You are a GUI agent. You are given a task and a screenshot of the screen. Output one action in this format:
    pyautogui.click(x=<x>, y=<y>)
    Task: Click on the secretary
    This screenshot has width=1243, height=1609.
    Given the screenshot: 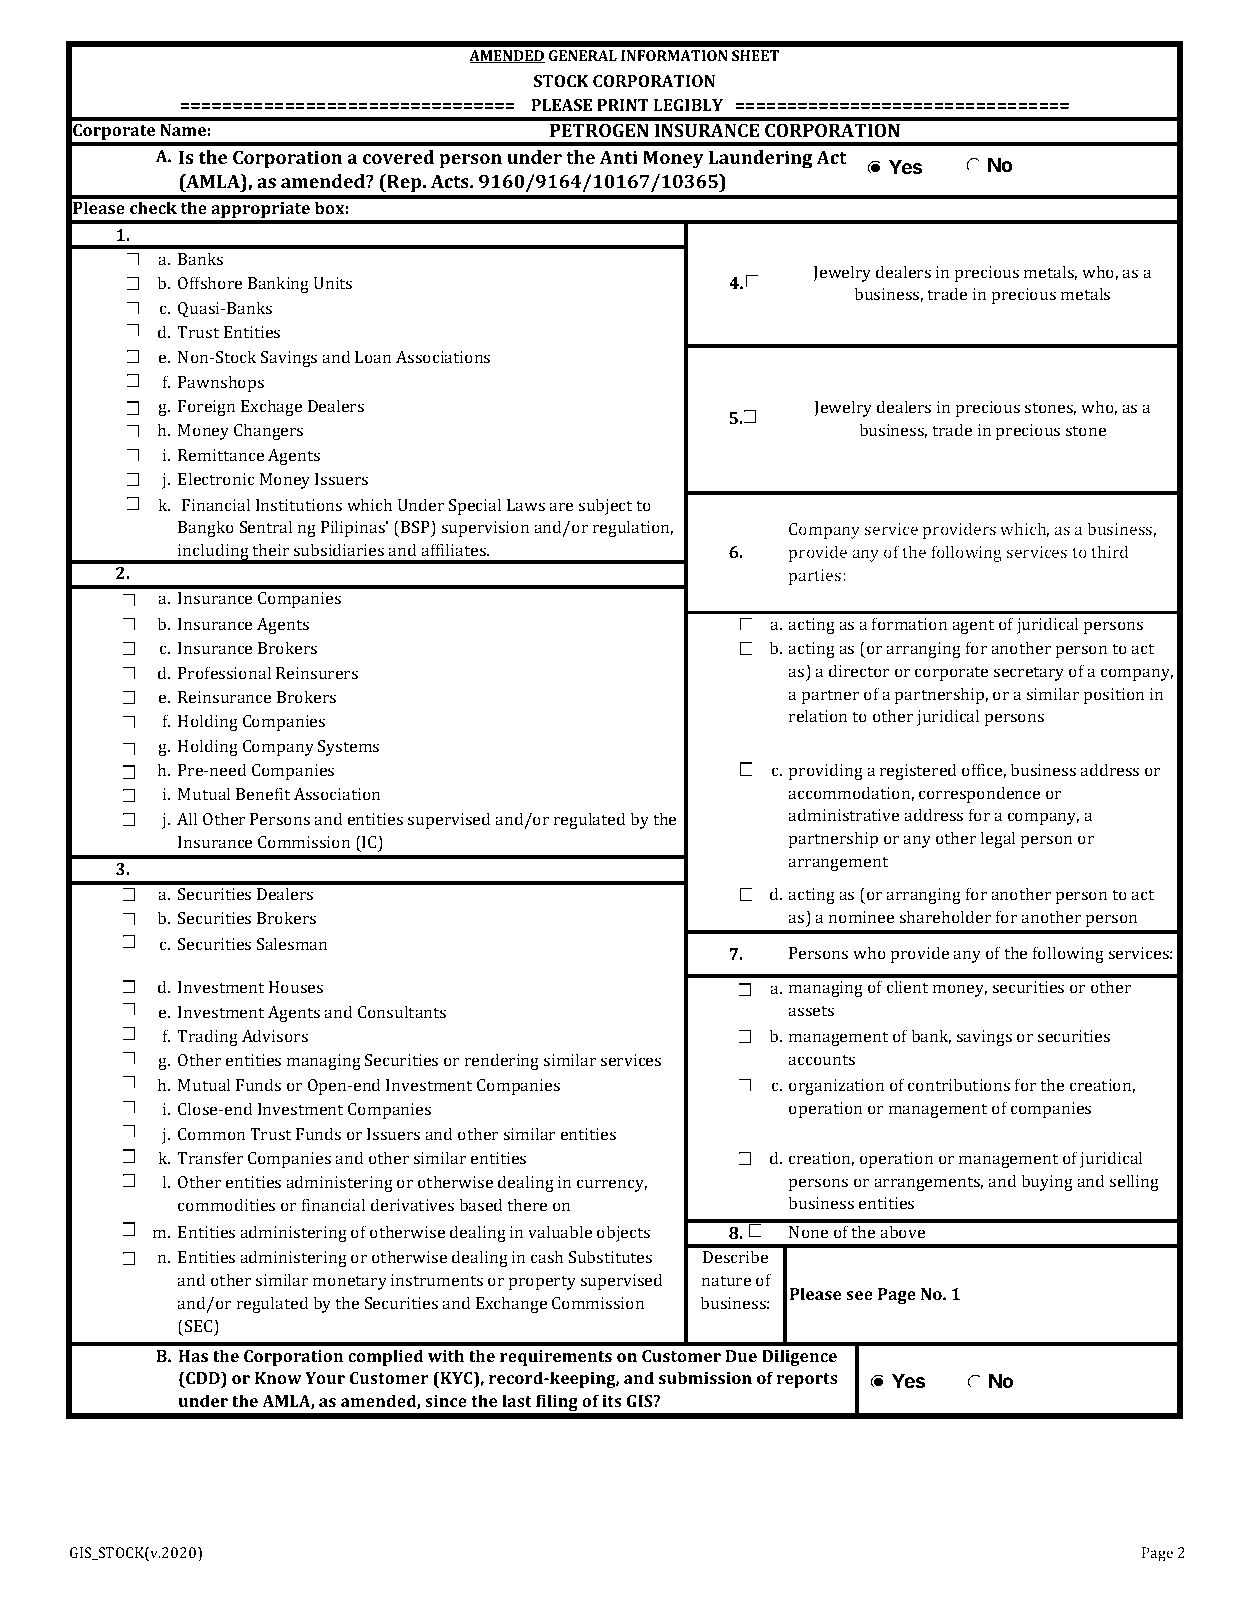 What is the action you would take?
    pyautogui.click(x=1029, y=673)
